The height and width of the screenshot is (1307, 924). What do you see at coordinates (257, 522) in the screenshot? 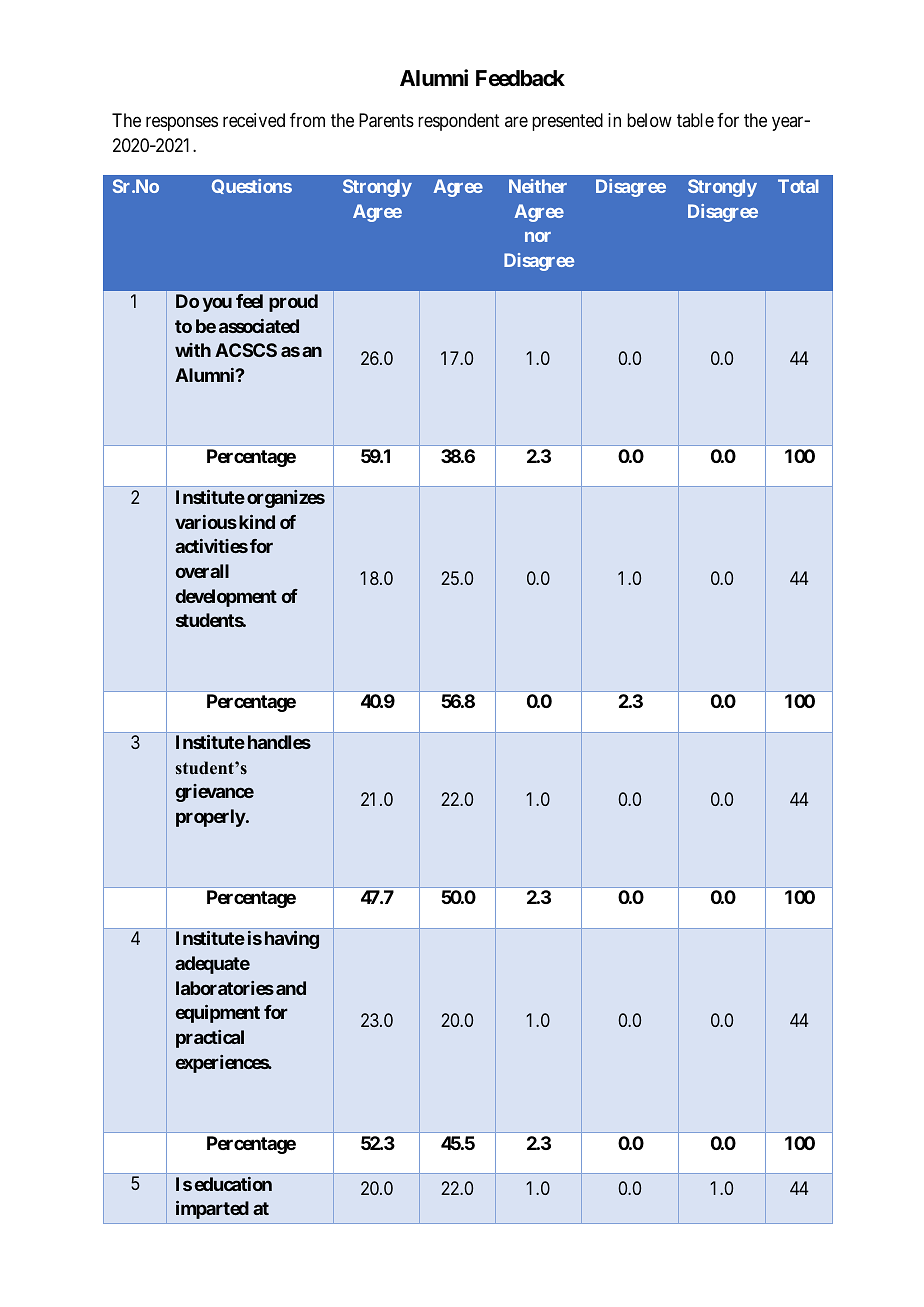
I see `kind` at bounding box center [257, 522].
